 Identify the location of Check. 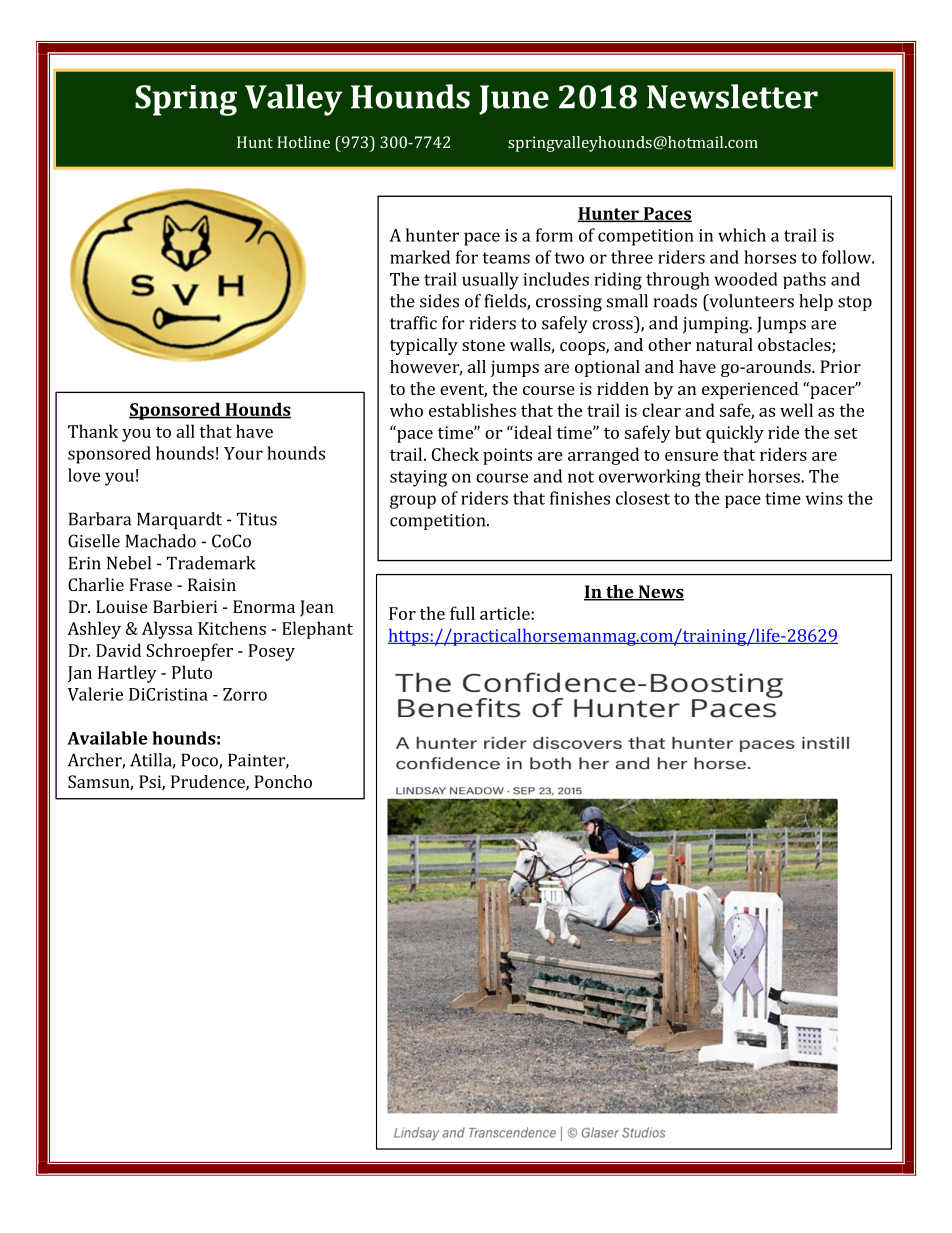
(455, 454).
